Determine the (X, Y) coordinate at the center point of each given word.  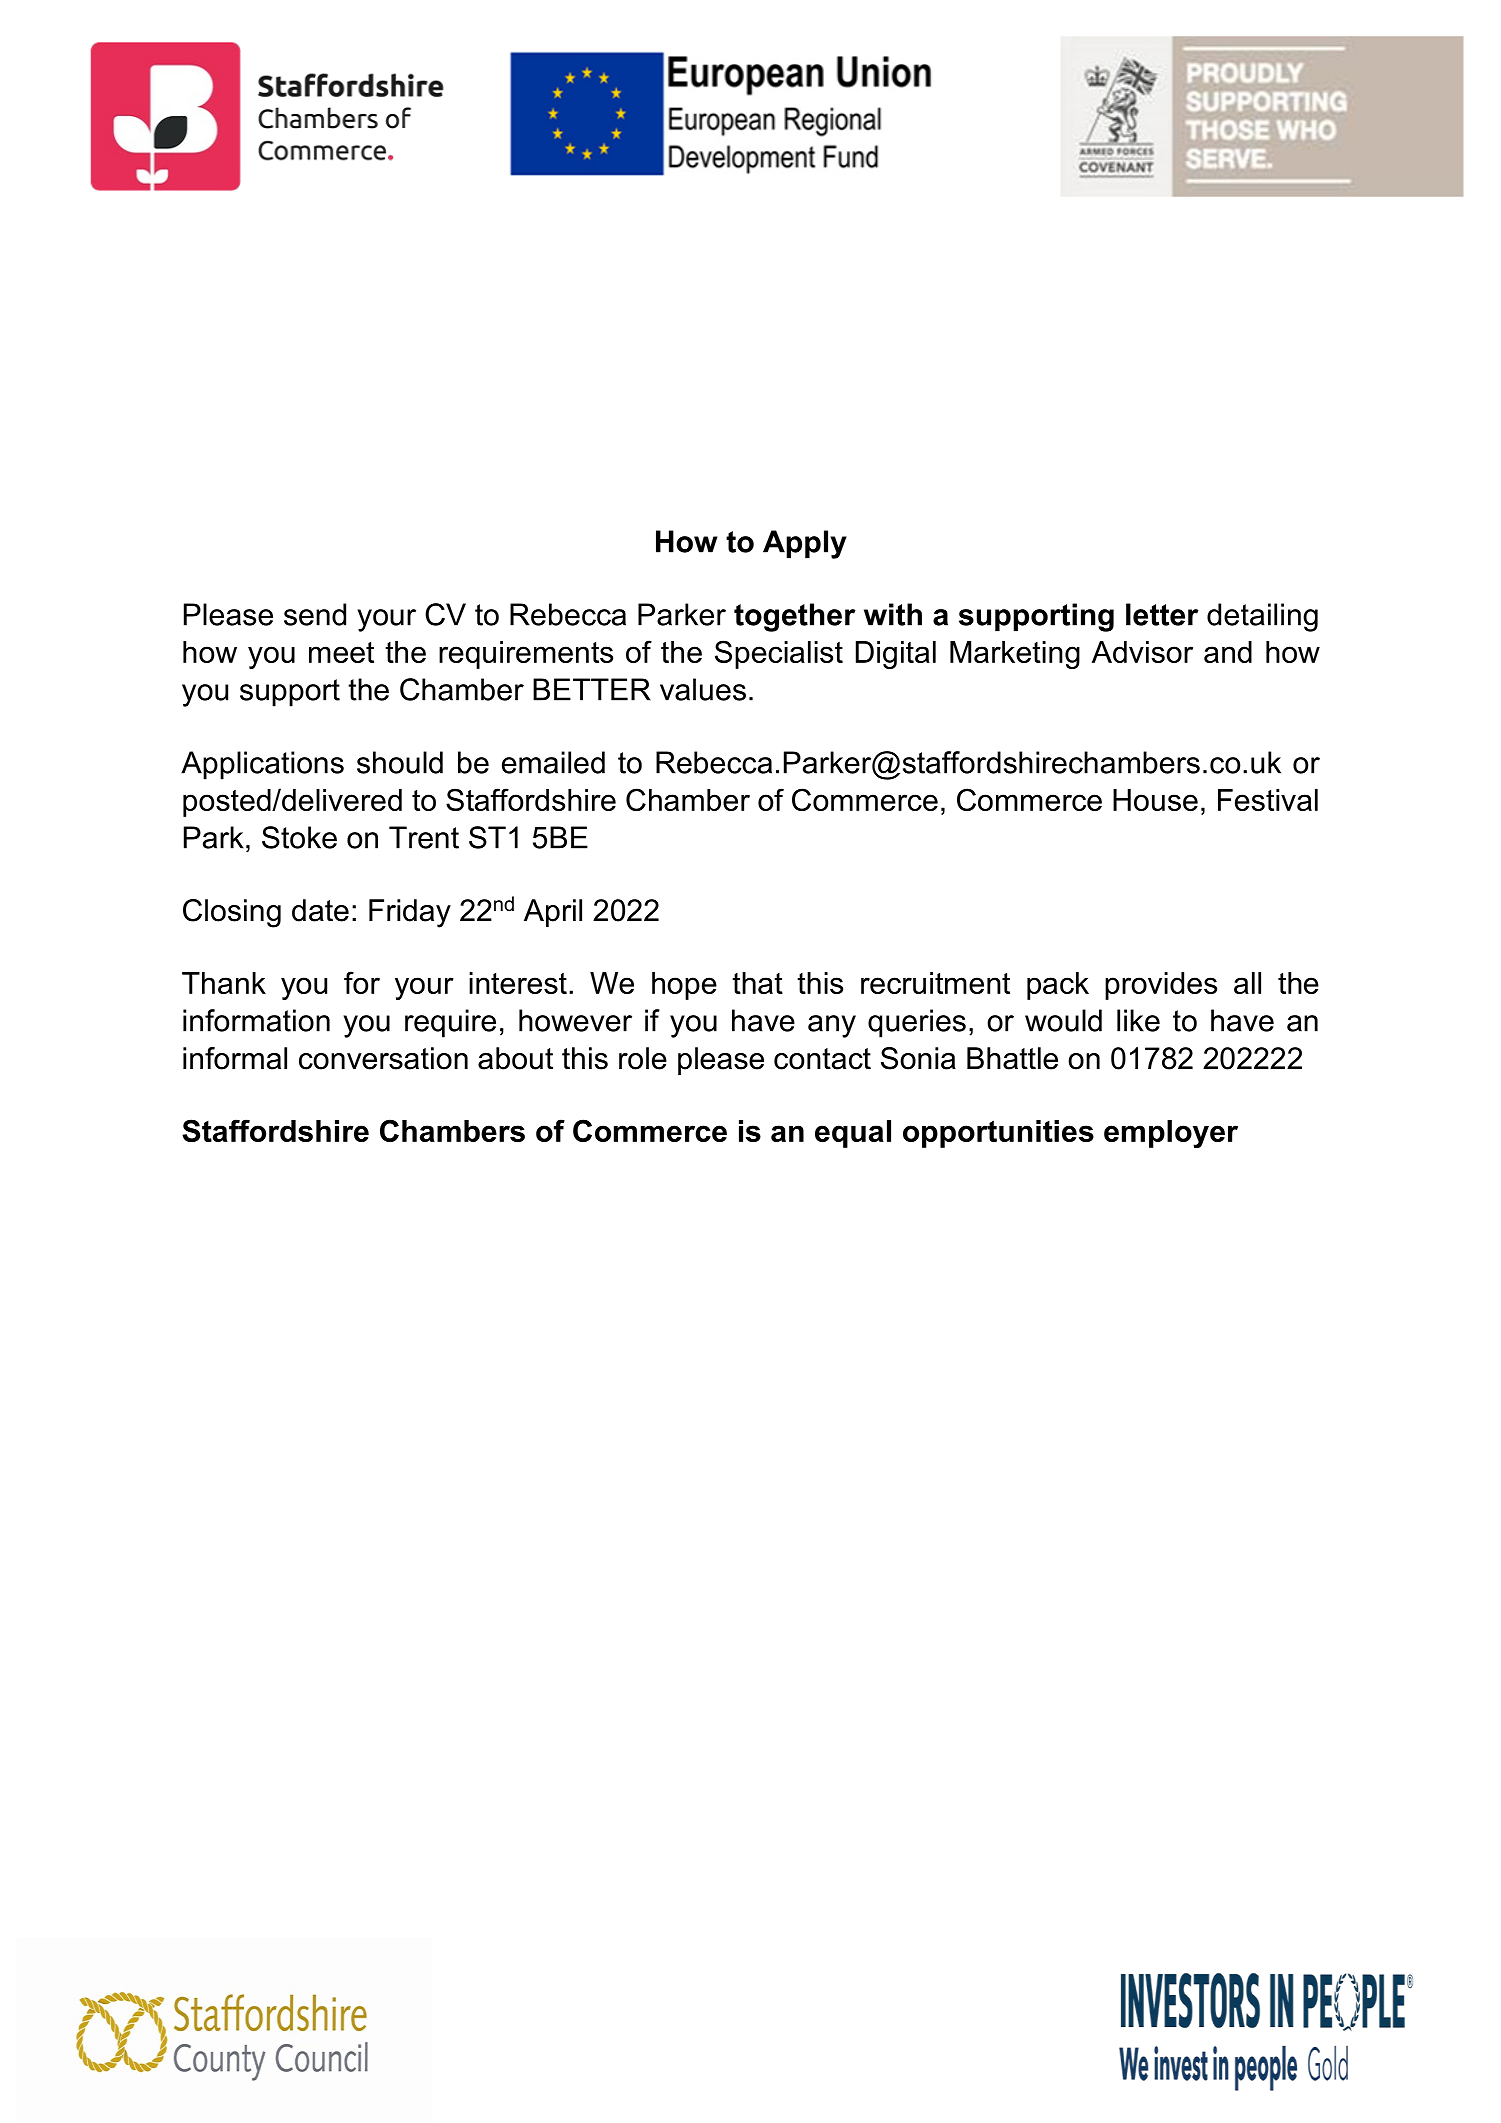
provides (1161, 986)
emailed (553, 762)
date (320, 910)
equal (853, 1134)
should (400, 762)
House (1155, 800)
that (757, 983)
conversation (383, 1058)
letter (1162, 614)
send (315, 614)
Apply (805, 544)
